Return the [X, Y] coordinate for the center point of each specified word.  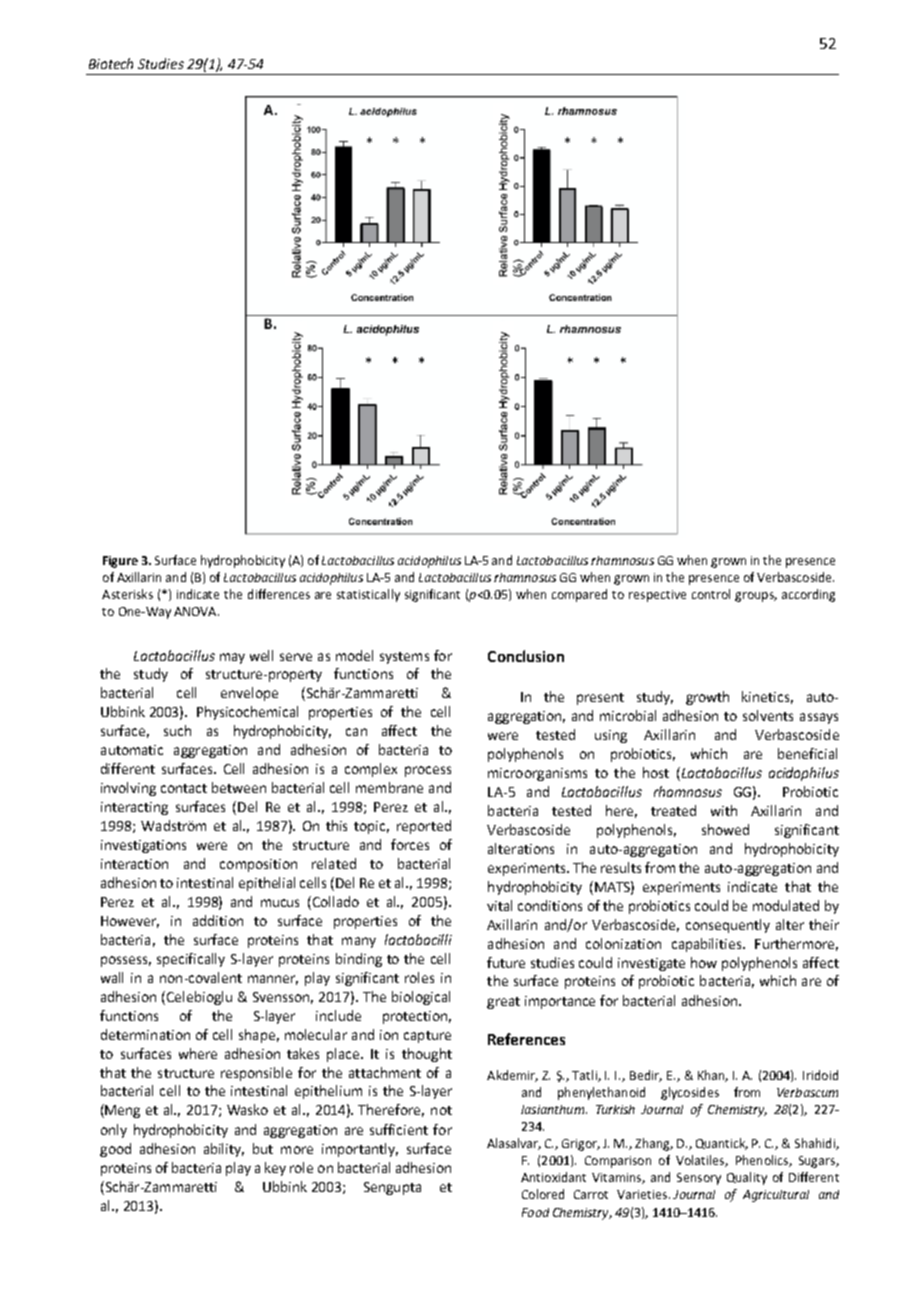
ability [224, 1150]
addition [218, 920]
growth [707, 698]
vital [499, 905]
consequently [728, 926]
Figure [120, 562]
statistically [368, 595]
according [808, 595]
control [711, 594]
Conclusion [526, 656]
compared [579, 595]
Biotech [111, 63]
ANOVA [196, 611]
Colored [543, 1194]
